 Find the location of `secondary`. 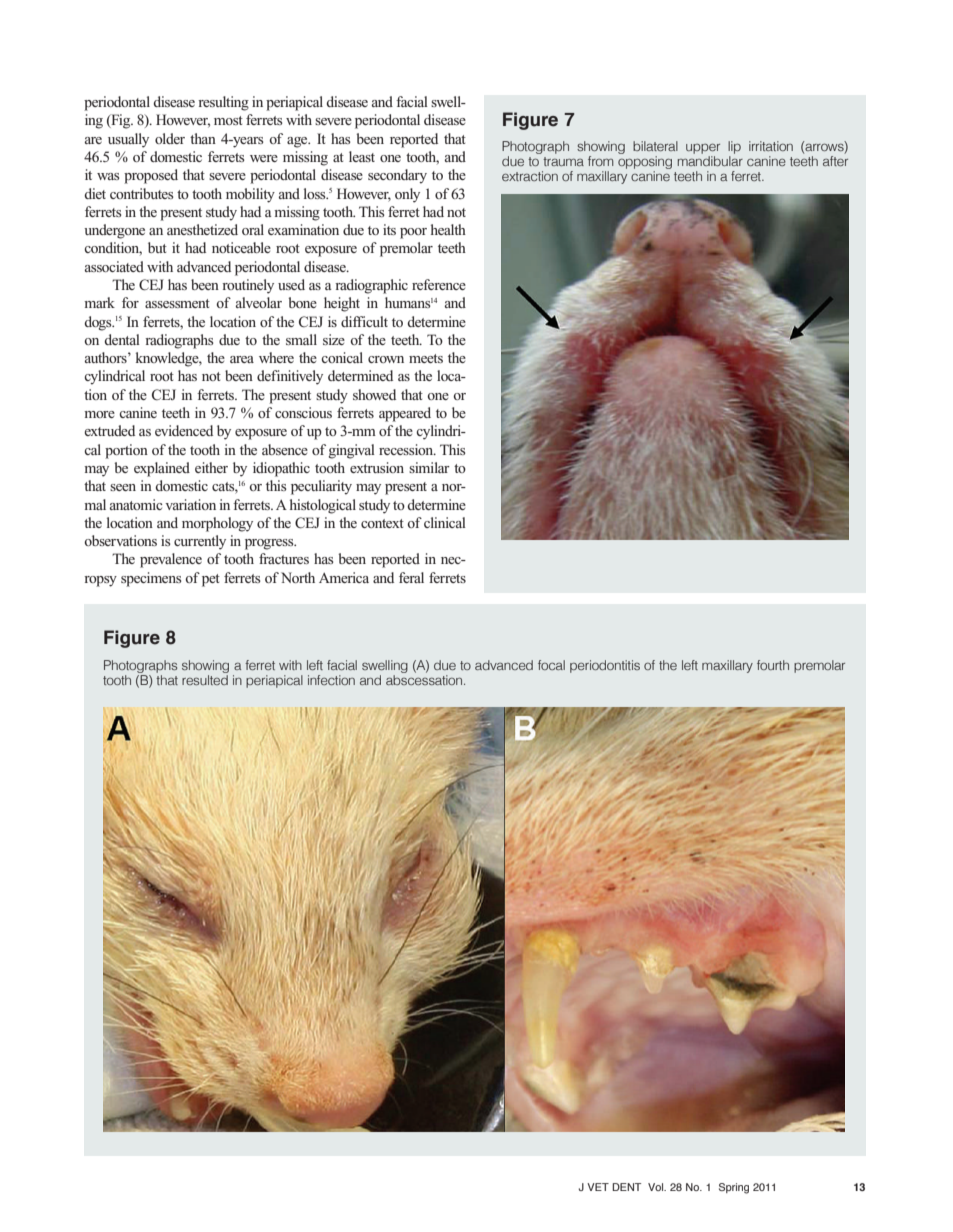

secondary is located at coordinates (397, 176).
